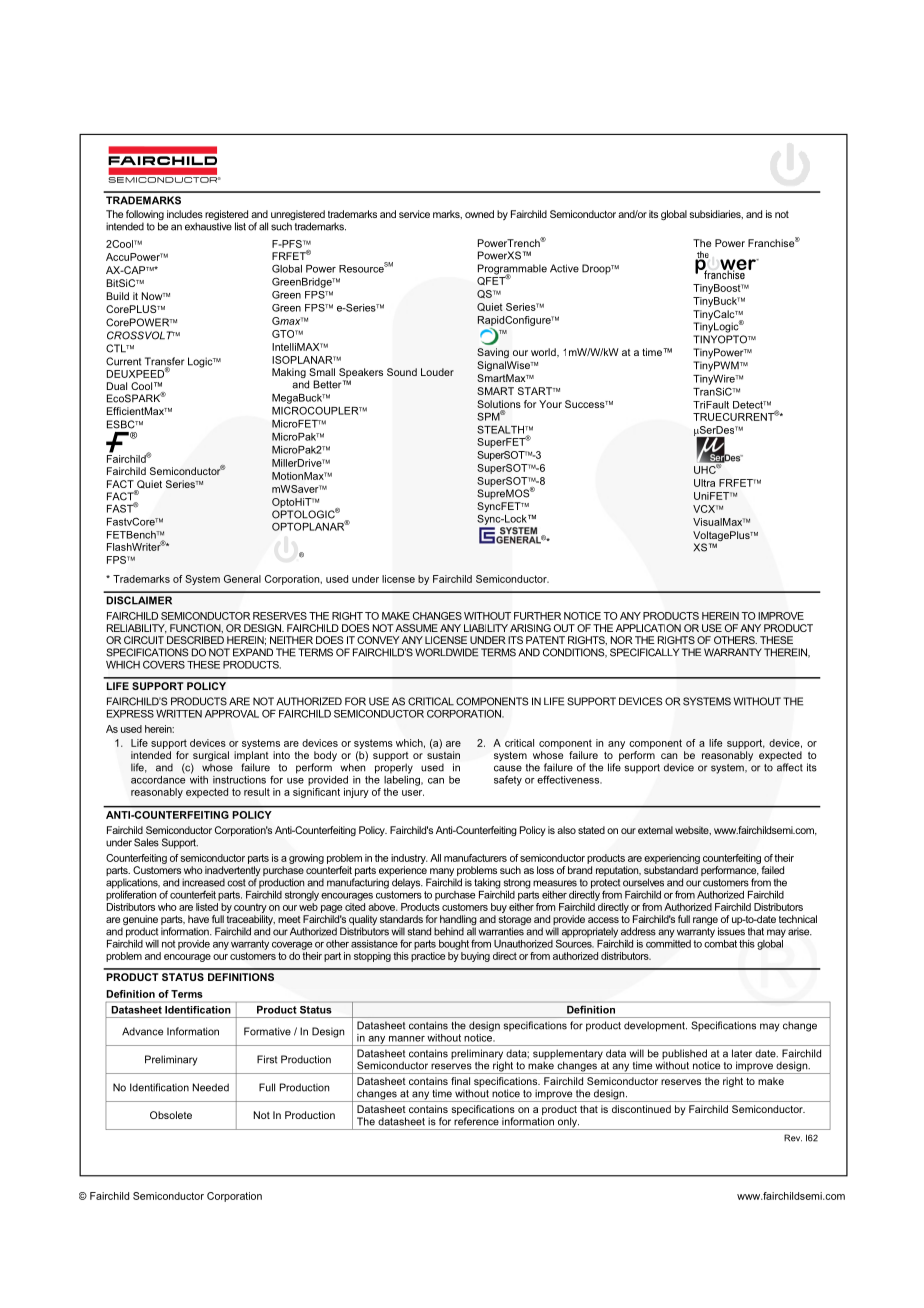 The width and height of the screenshot is (924, 1308). What do you see at coordinates (655, 830) in the screenshot?
I see `external` at bounding box center [655, 830].
